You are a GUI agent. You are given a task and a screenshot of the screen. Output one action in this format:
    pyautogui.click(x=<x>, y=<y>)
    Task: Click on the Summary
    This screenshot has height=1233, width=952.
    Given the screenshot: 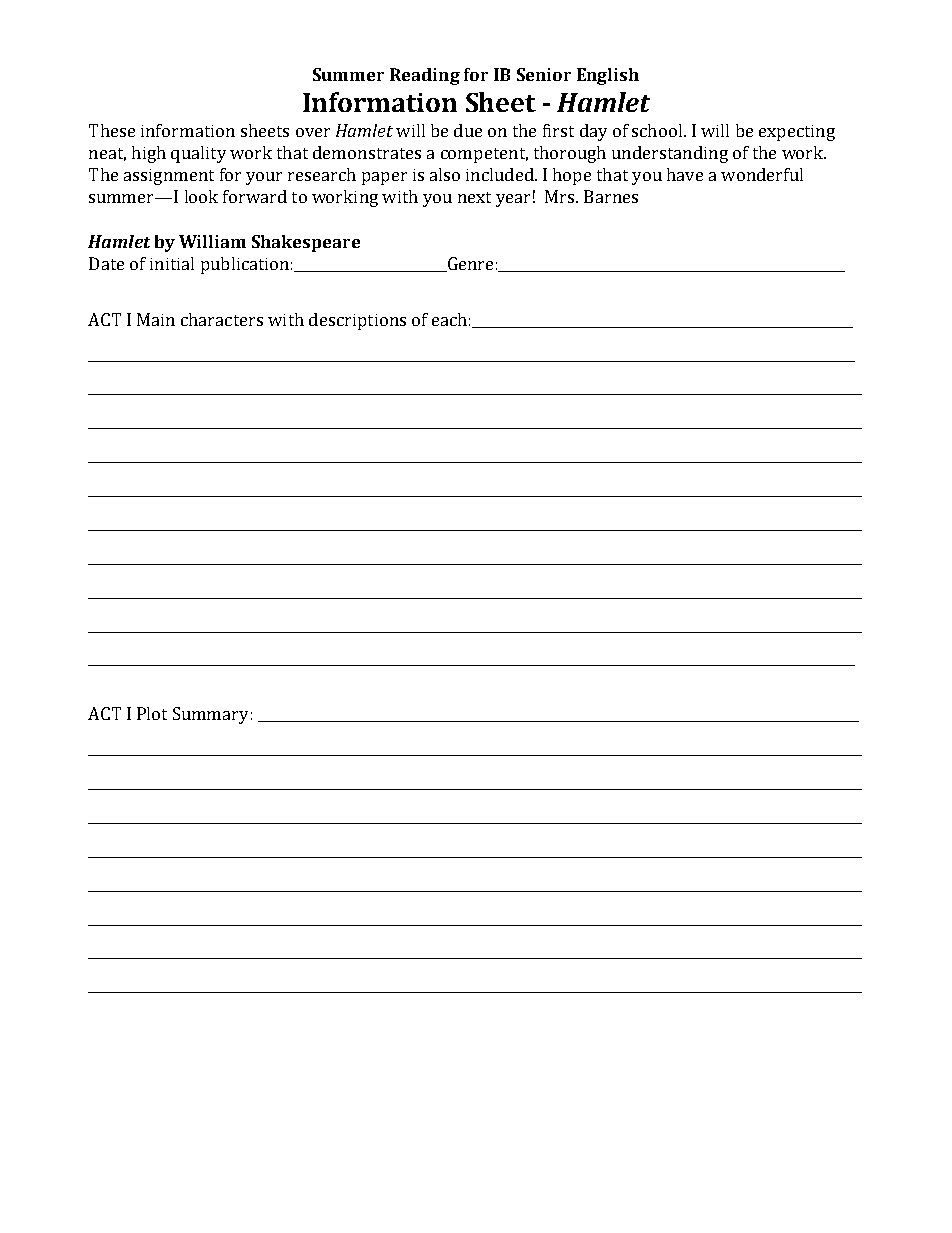 What is the action you would take?
    pyautogui.click(x=210, y=715)
